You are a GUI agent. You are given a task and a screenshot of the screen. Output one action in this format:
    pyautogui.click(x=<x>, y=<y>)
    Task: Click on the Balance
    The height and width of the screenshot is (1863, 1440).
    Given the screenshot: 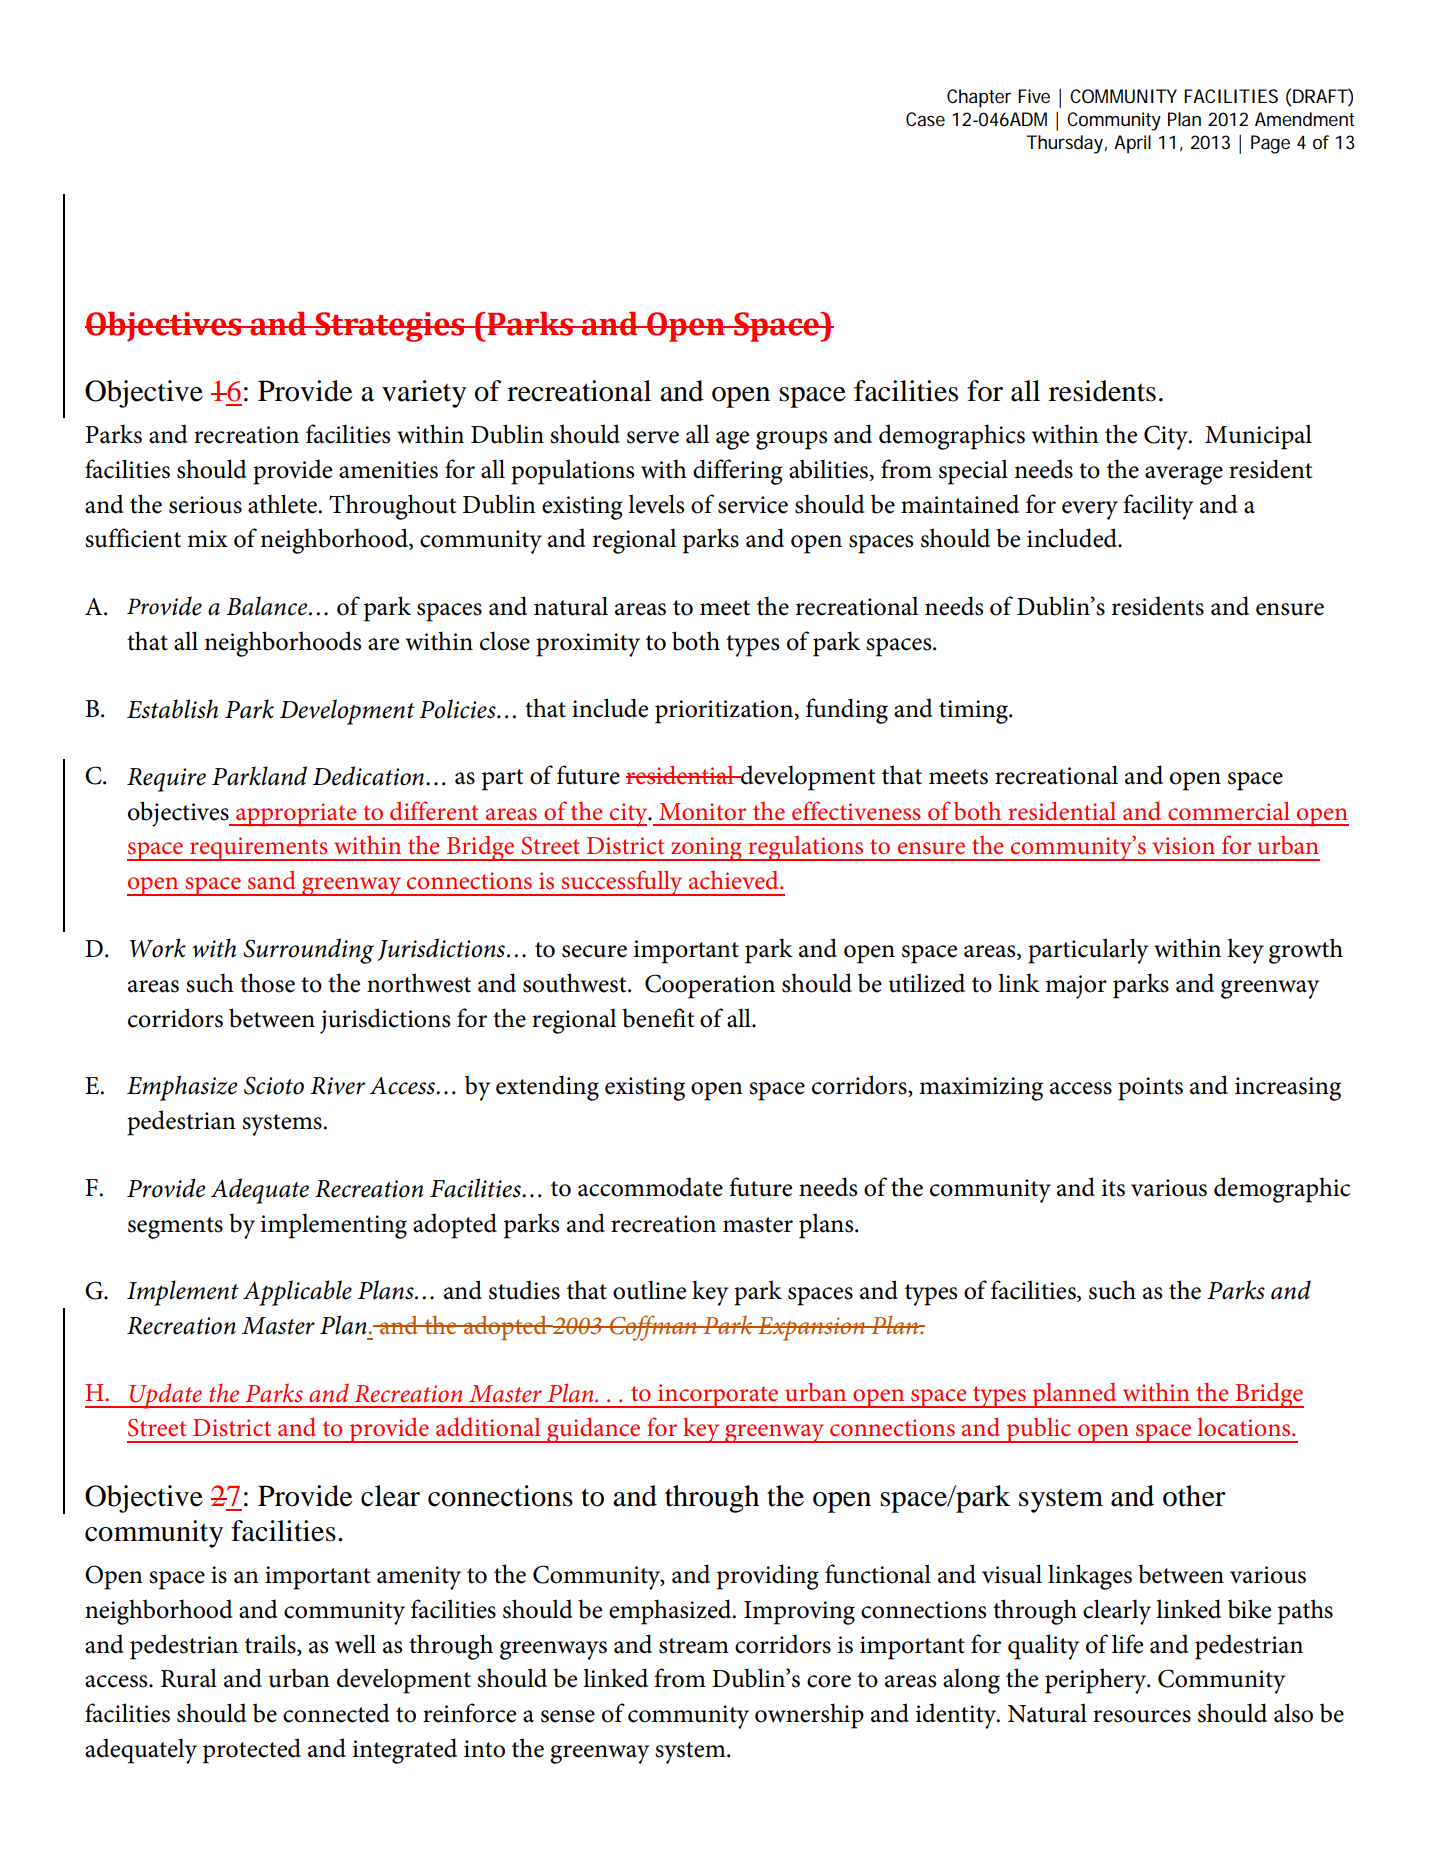 What is the action you would take?
    pyautogui.click(x=268, y=606)
